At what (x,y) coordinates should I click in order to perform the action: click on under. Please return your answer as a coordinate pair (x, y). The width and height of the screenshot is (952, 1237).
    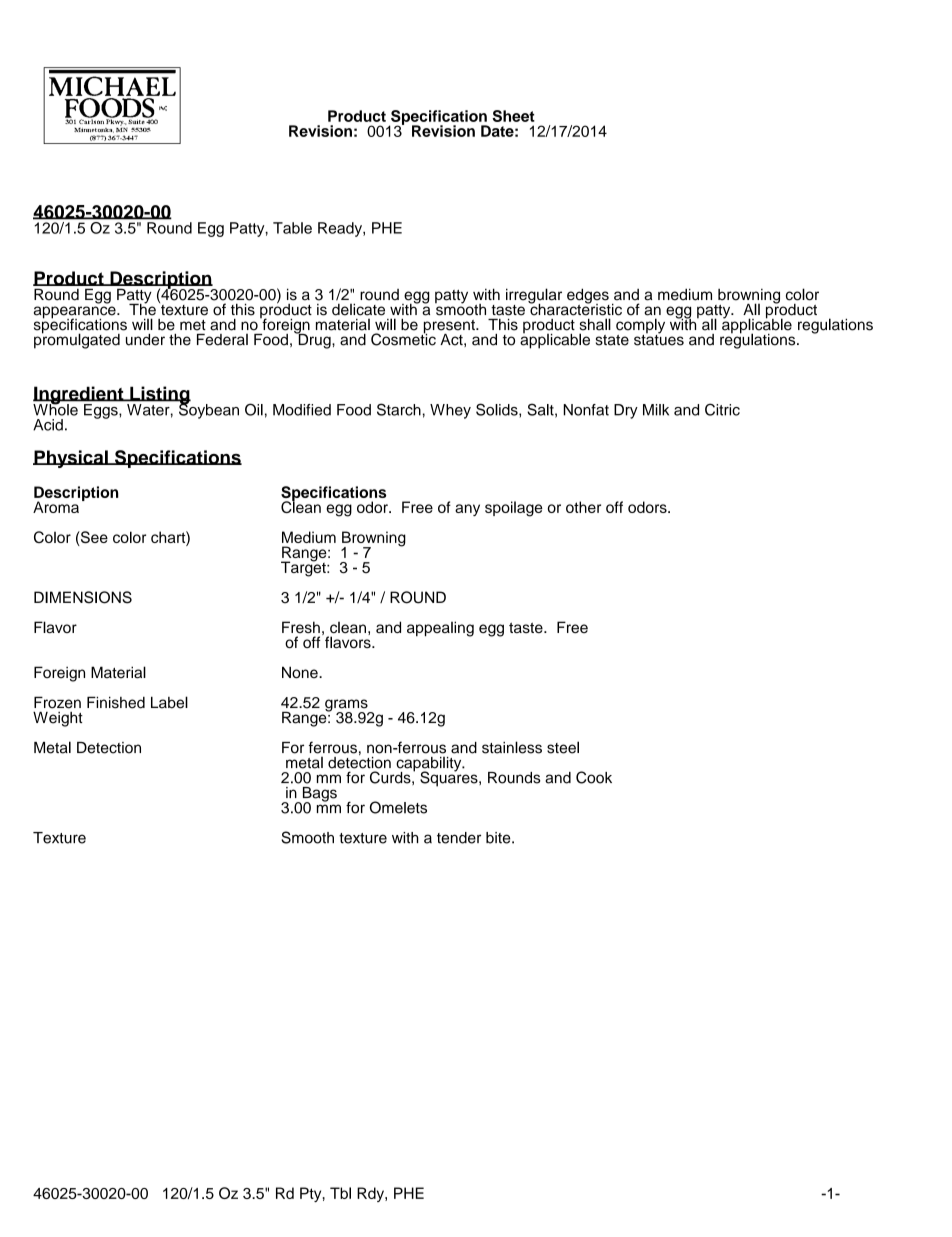
    Looking at the image, I should click on (145, 340).
